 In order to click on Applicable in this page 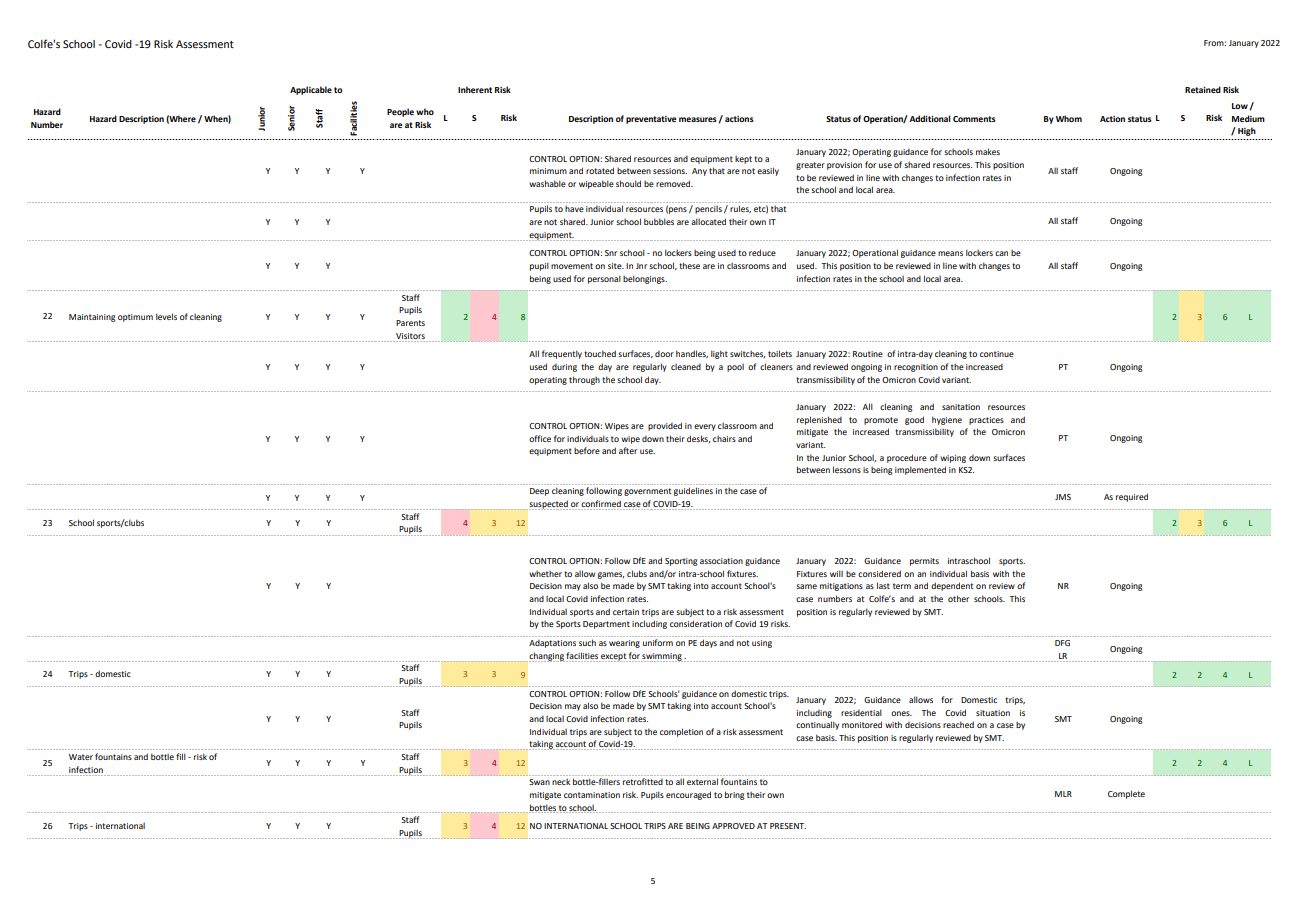, I will do `click(311, 90)`.
